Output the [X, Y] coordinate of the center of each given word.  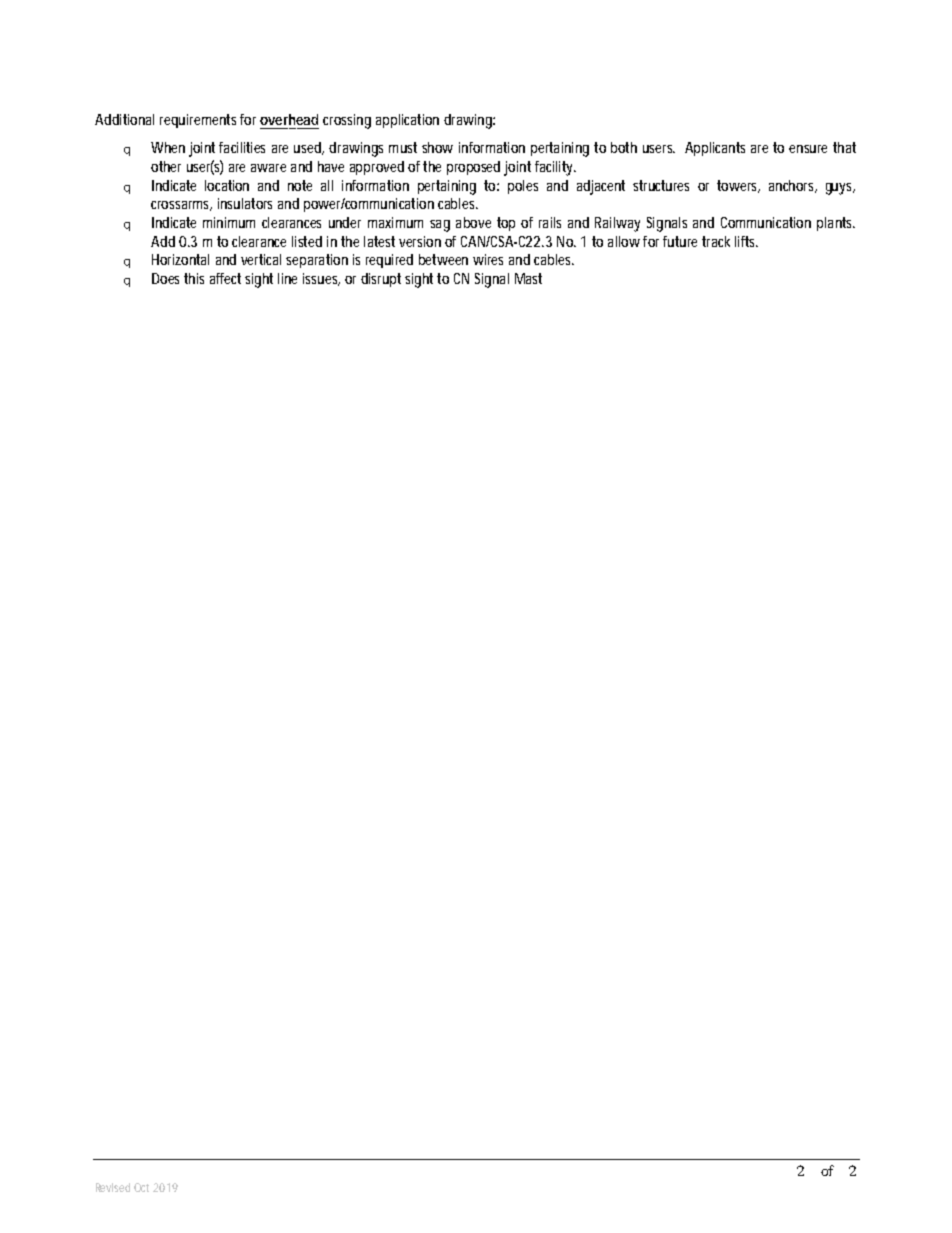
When [168, 147]
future [680, 241]
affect [225, 278]
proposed [473, 168]
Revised [113, 1187]
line [287, 278]
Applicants [715, 149]
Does [165, 278]
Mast [528, 278]
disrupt [381, 280]
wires [488, 259]
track [716, 241]
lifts [746, 241]
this [194, 278]
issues [321, 279]
